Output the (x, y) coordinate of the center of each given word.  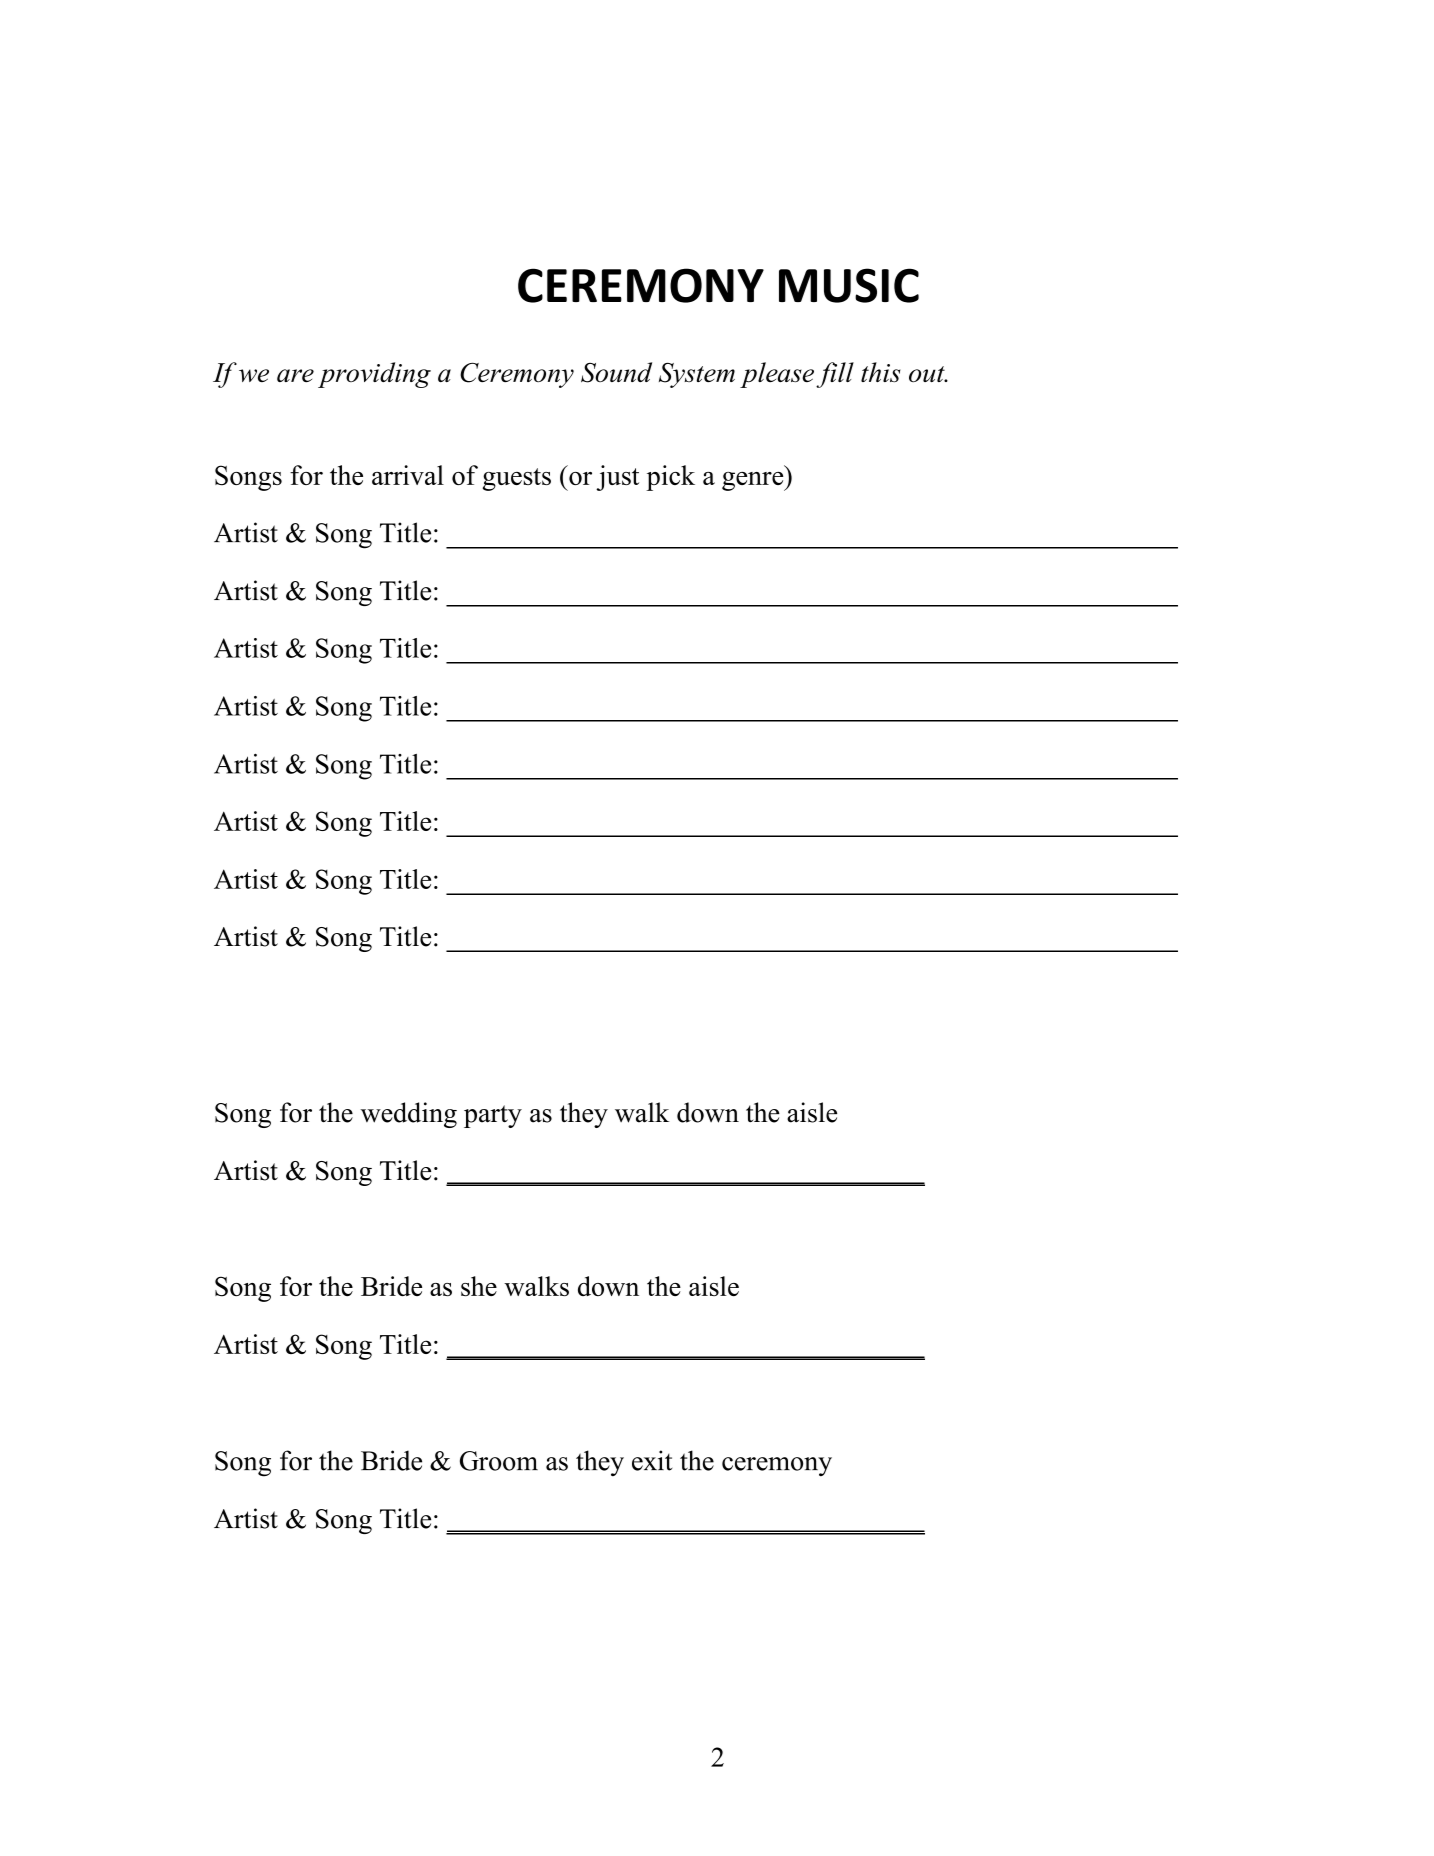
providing (374, 375)
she (479, 1286)
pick (670, 478)
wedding (408, 1115)
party (493, 1116)
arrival (408, 475)
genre (754, 481)
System (697, 375)
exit (652, 1460)
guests (517, 479)
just (617, 478)
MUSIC (849, 285)
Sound (616, 372)
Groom (499, 1461)
